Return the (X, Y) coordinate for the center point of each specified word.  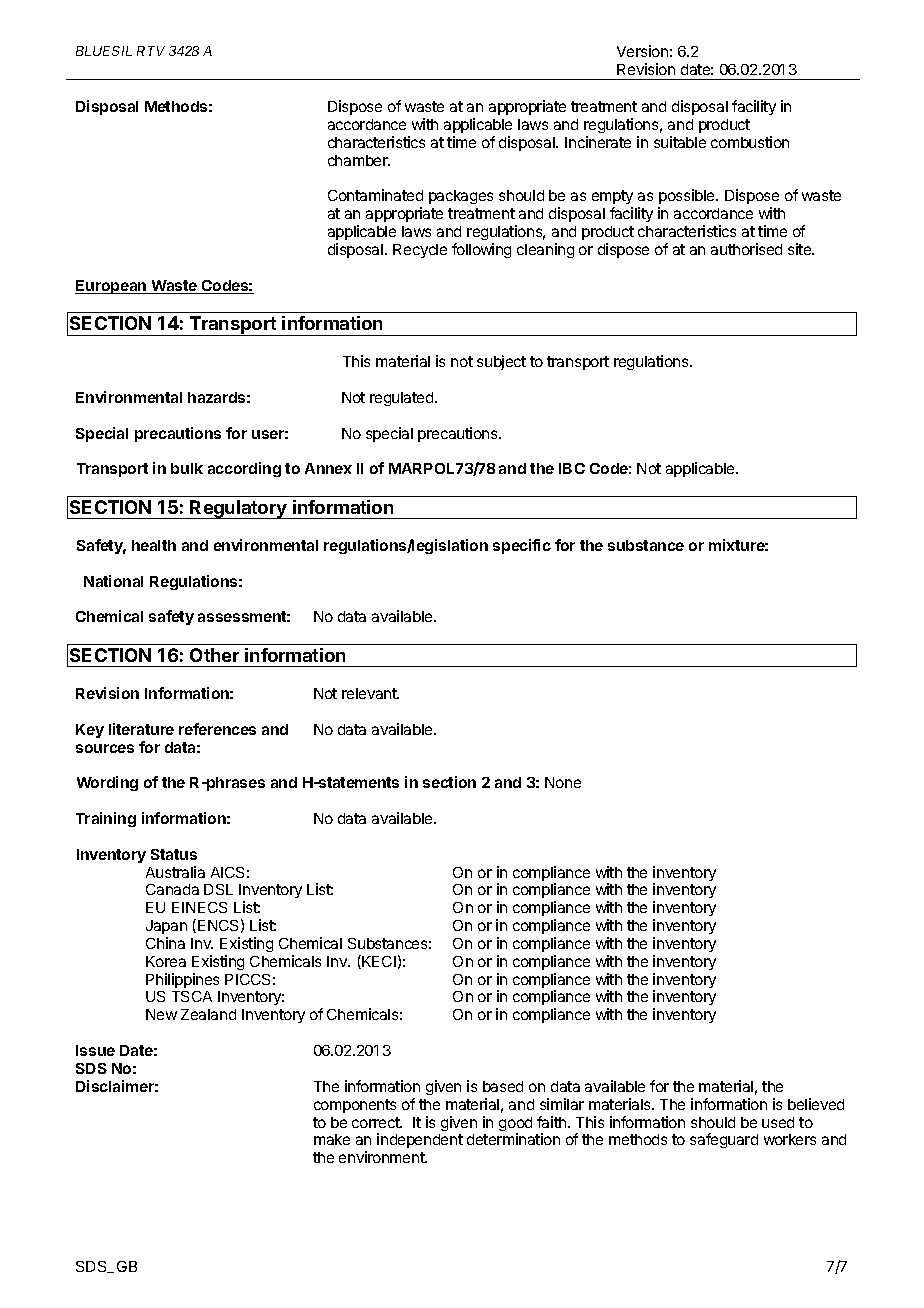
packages (461, 197)
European (112, 287)
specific (522, 546)
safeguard (724, 1140)
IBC (572, 468)
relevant (370, 693)
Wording (107, 783)
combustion (750, 142)
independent (420, 1140)
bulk (187, 468)
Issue (95, 1050)
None (563, 782)
